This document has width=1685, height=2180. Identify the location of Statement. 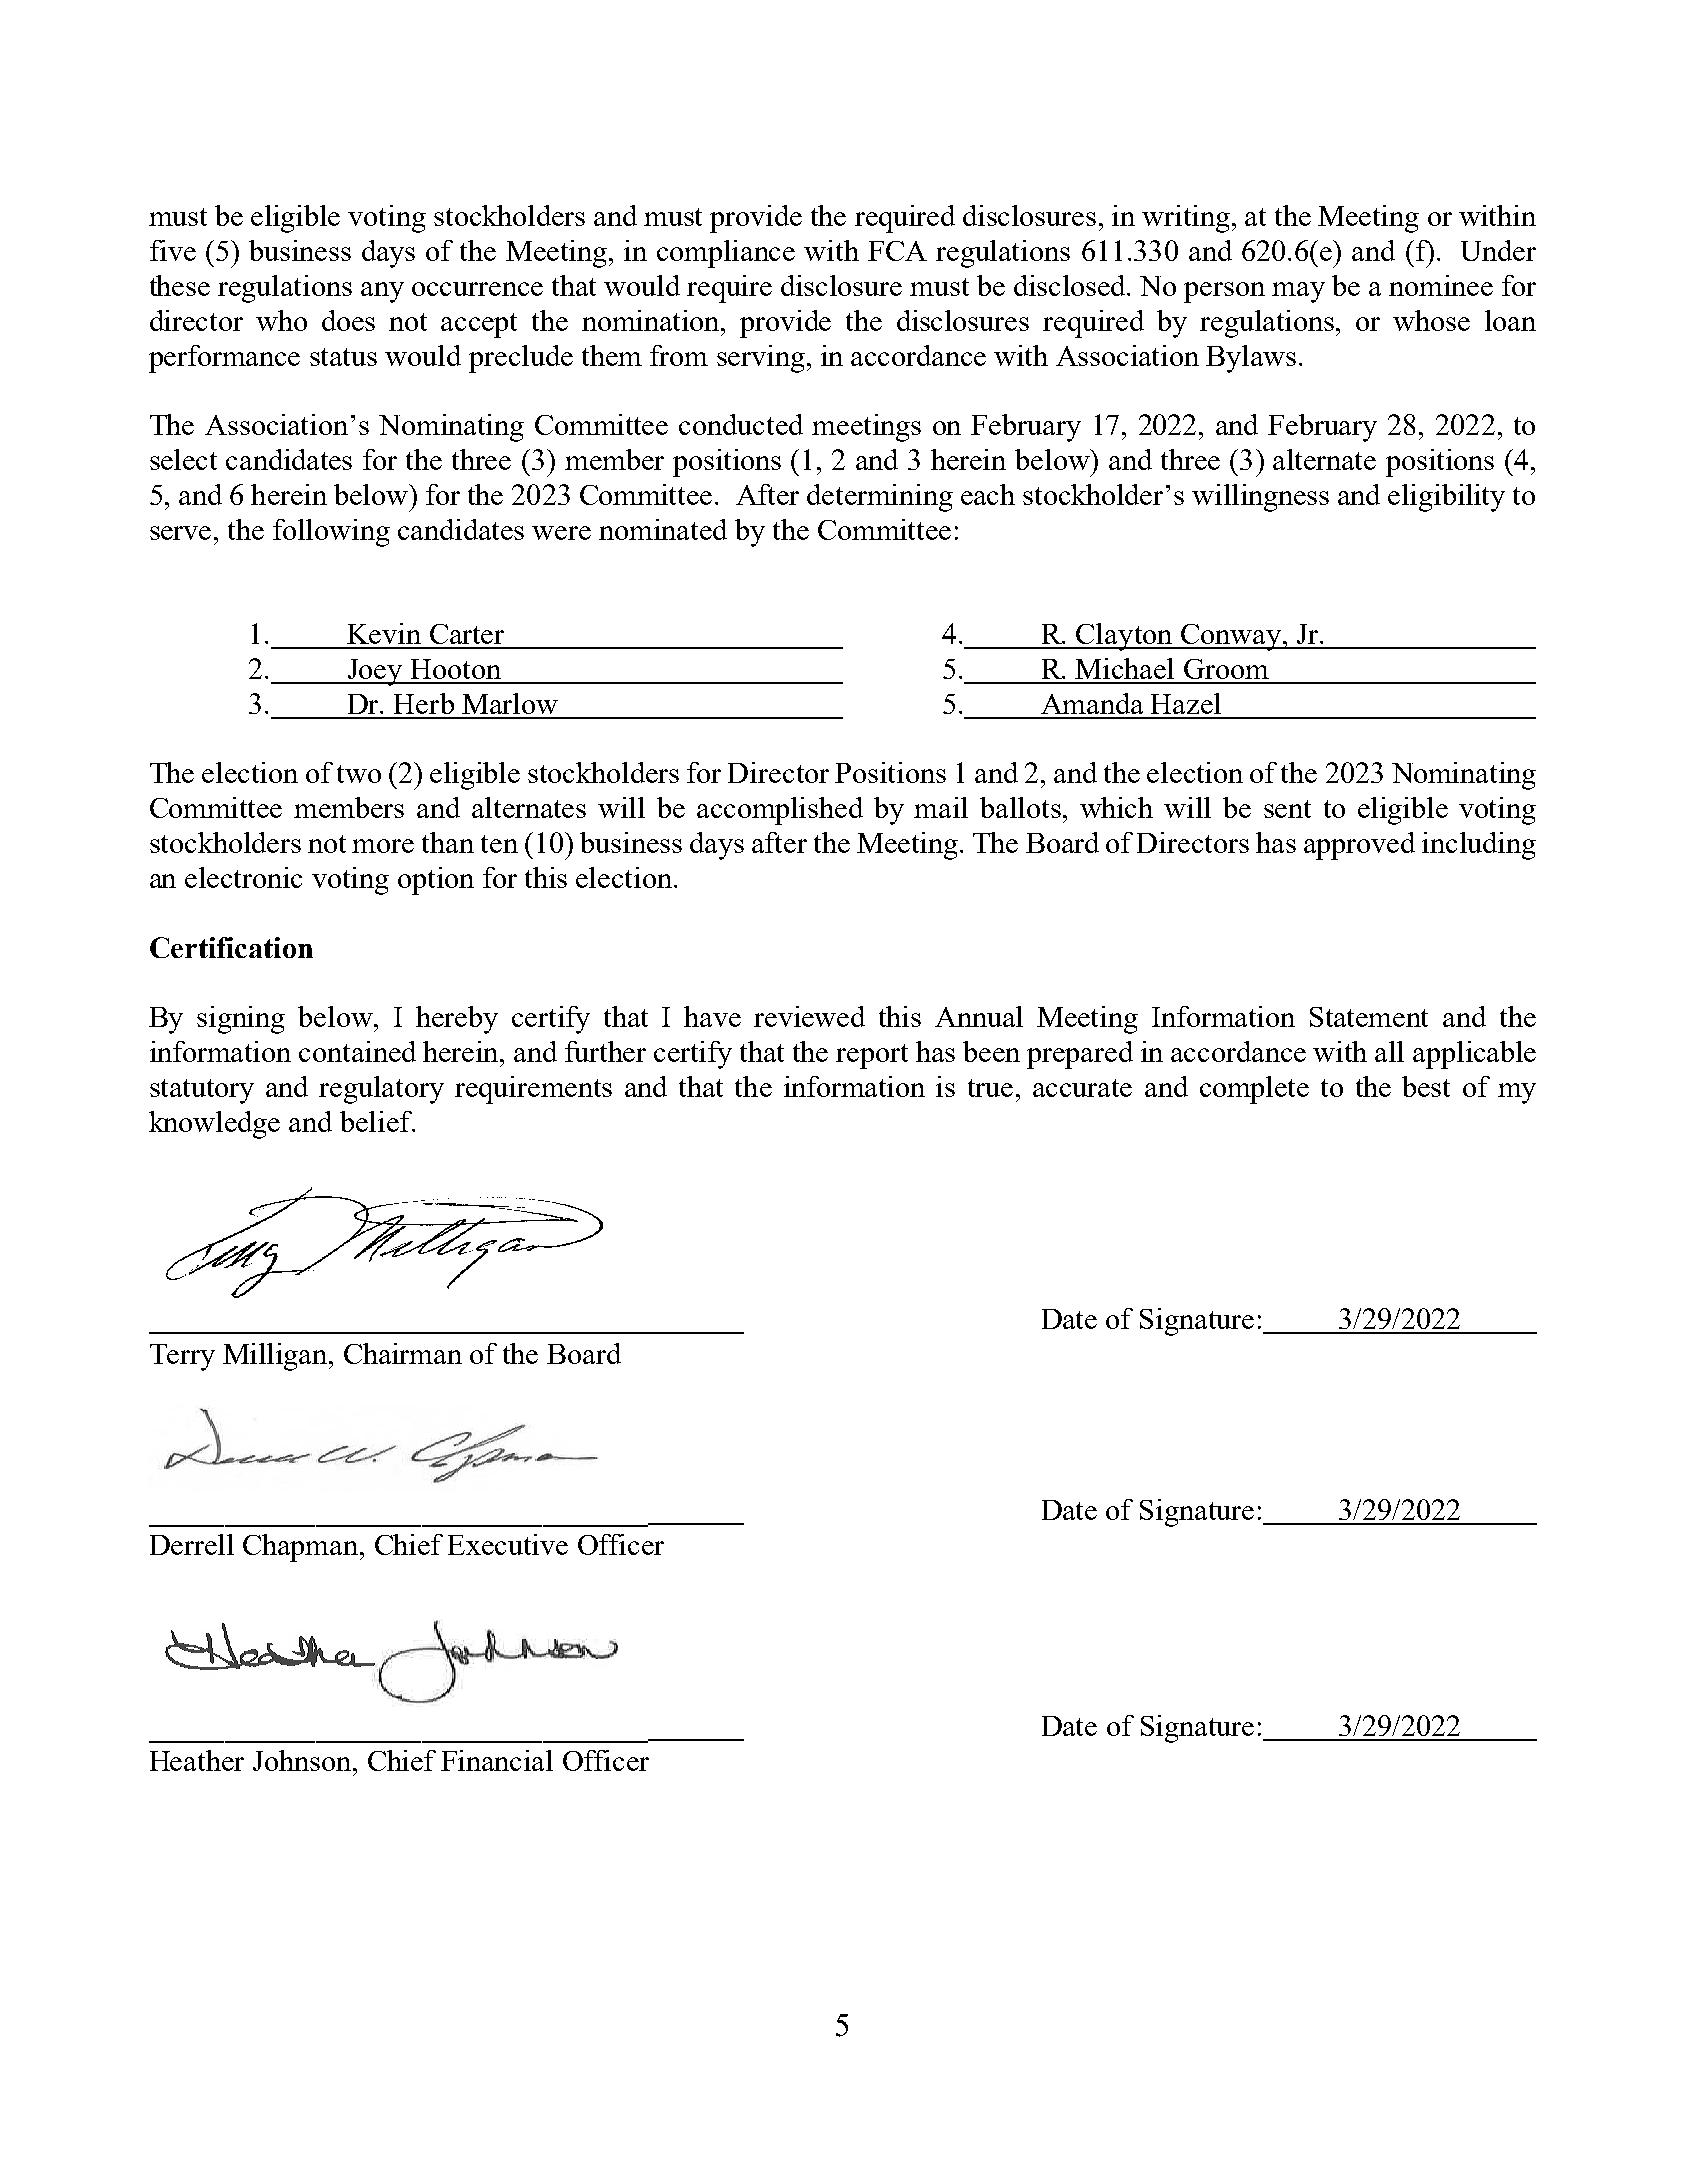
(1369, 1017).
